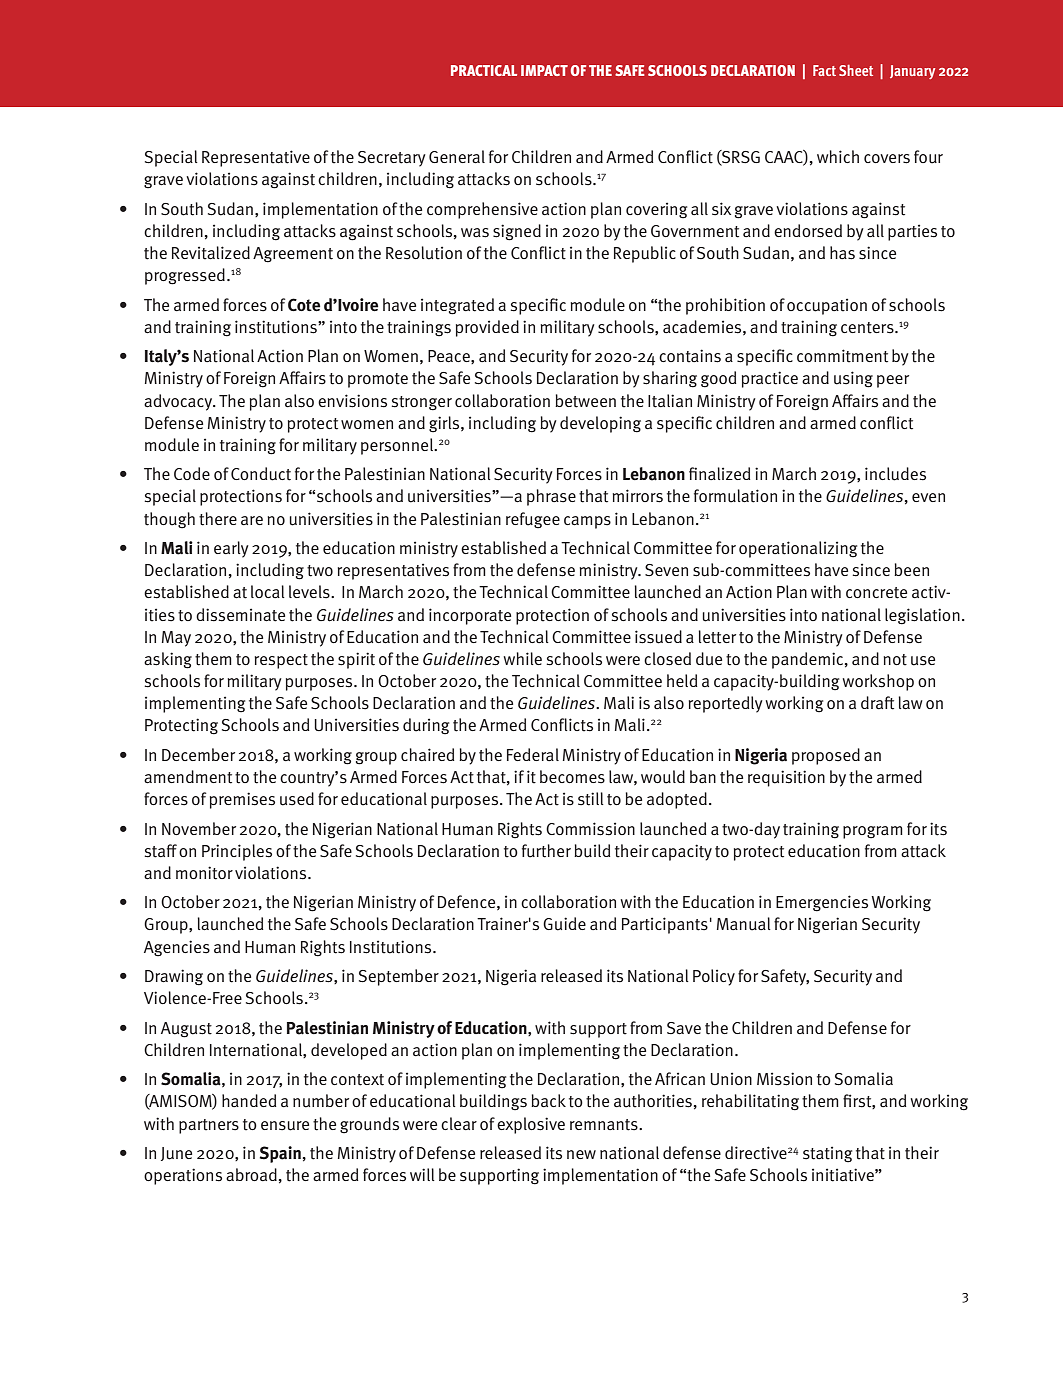  What do you see at coordinates (822, 903) in the image?
I see `Emergencies` at bounding box center [822, 903].
